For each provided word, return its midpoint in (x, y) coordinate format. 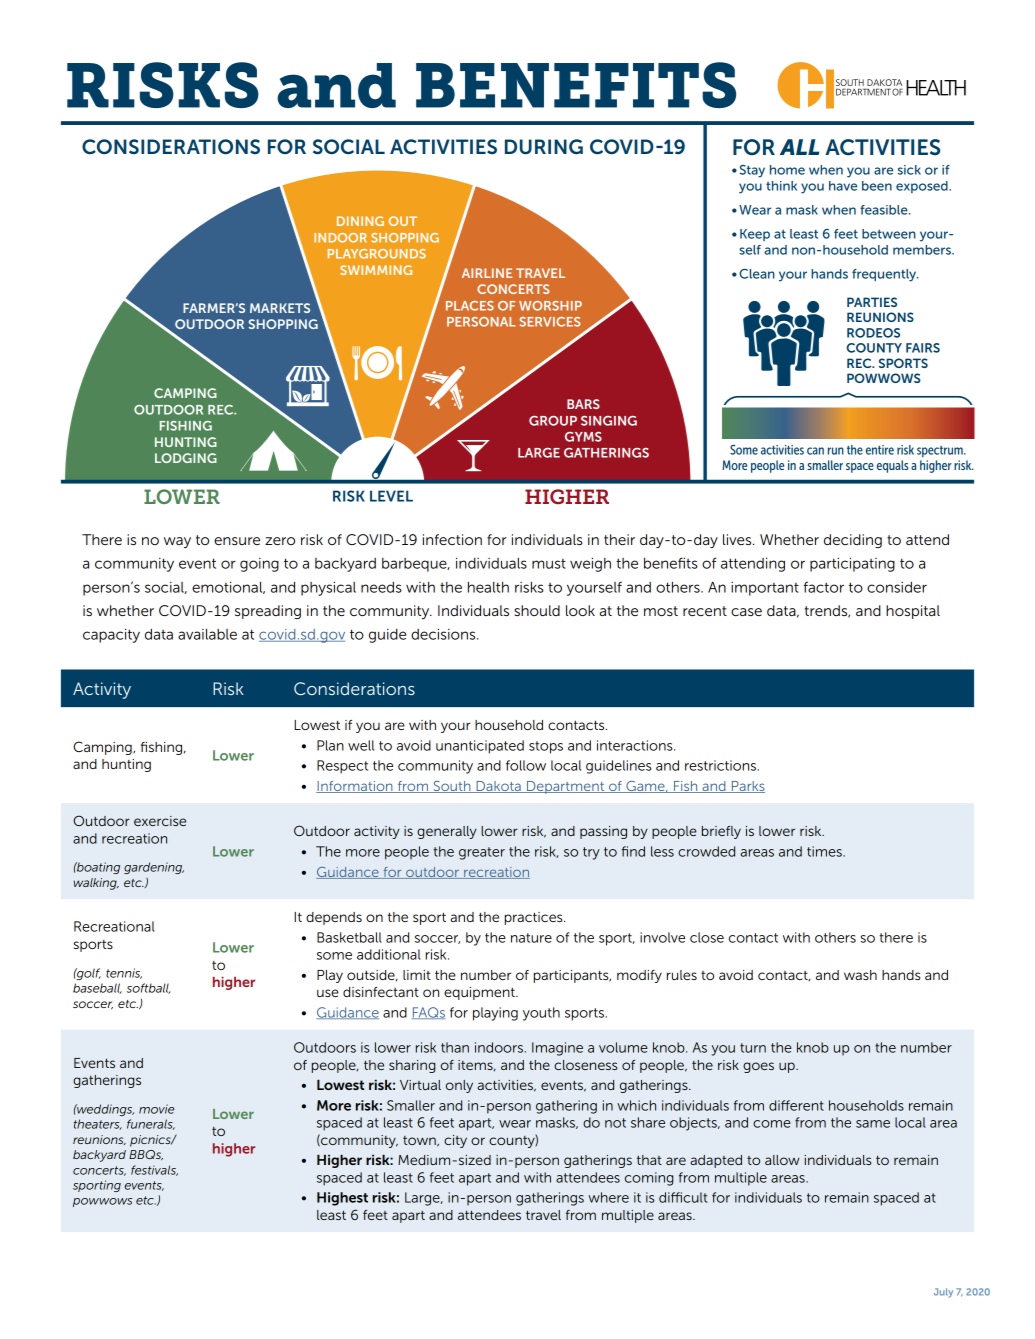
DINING (360, 221)
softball (149, 988)
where (608, 1197)
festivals (154, 1170)
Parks (747, 787)
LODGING (186, 458)
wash (860, 975)
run (836, 451)
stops (546, 747)
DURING (544, 146)
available (207, 634)
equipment (480, 993)
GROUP (553, 421)
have (843, 186)
